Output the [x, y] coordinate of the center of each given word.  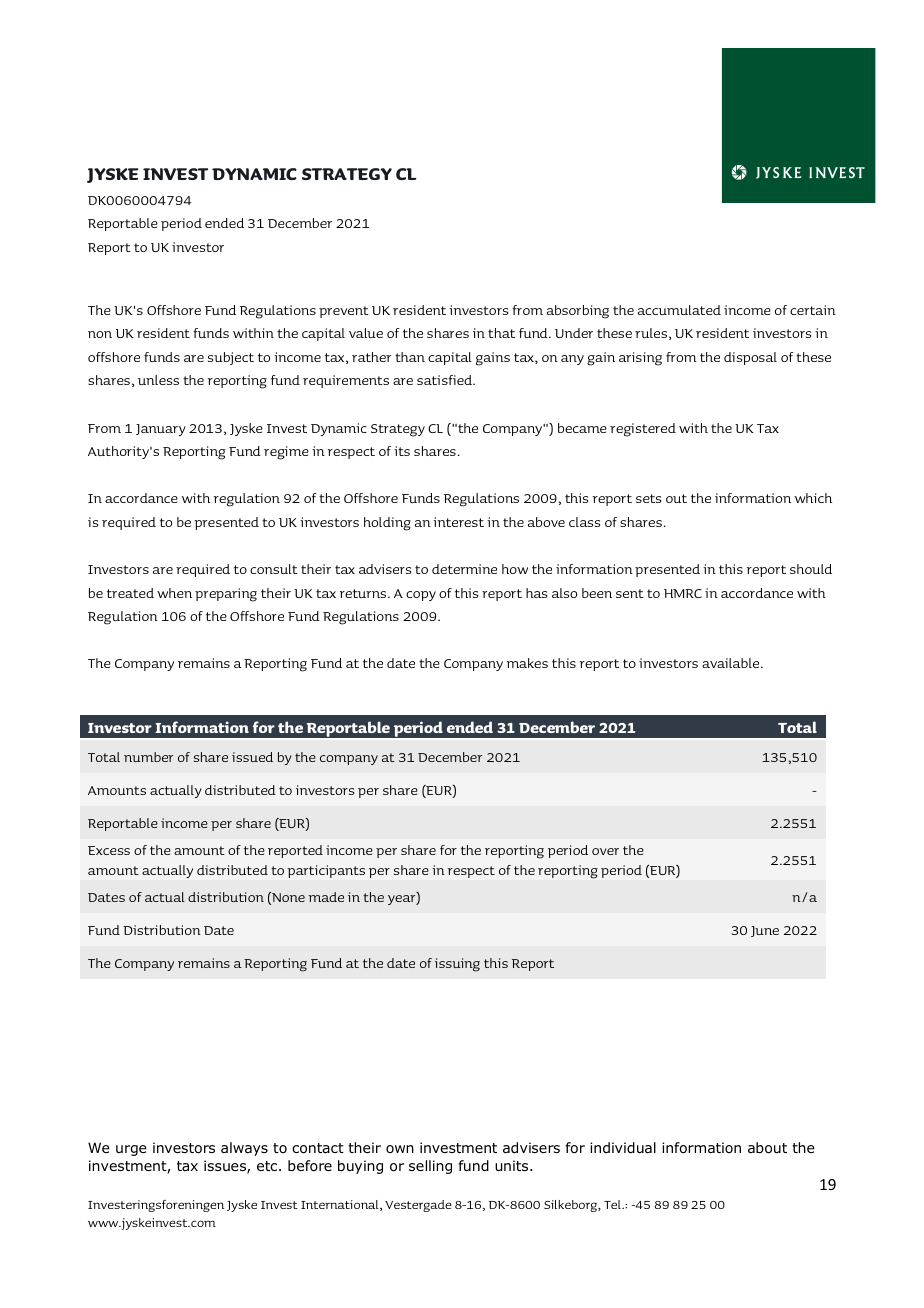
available [732, 663]
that [501, 333]
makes [527, 663]
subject [231, 358]
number [148, 757]
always [244, 1149]
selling [430, 1167]
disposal [750, 358]
